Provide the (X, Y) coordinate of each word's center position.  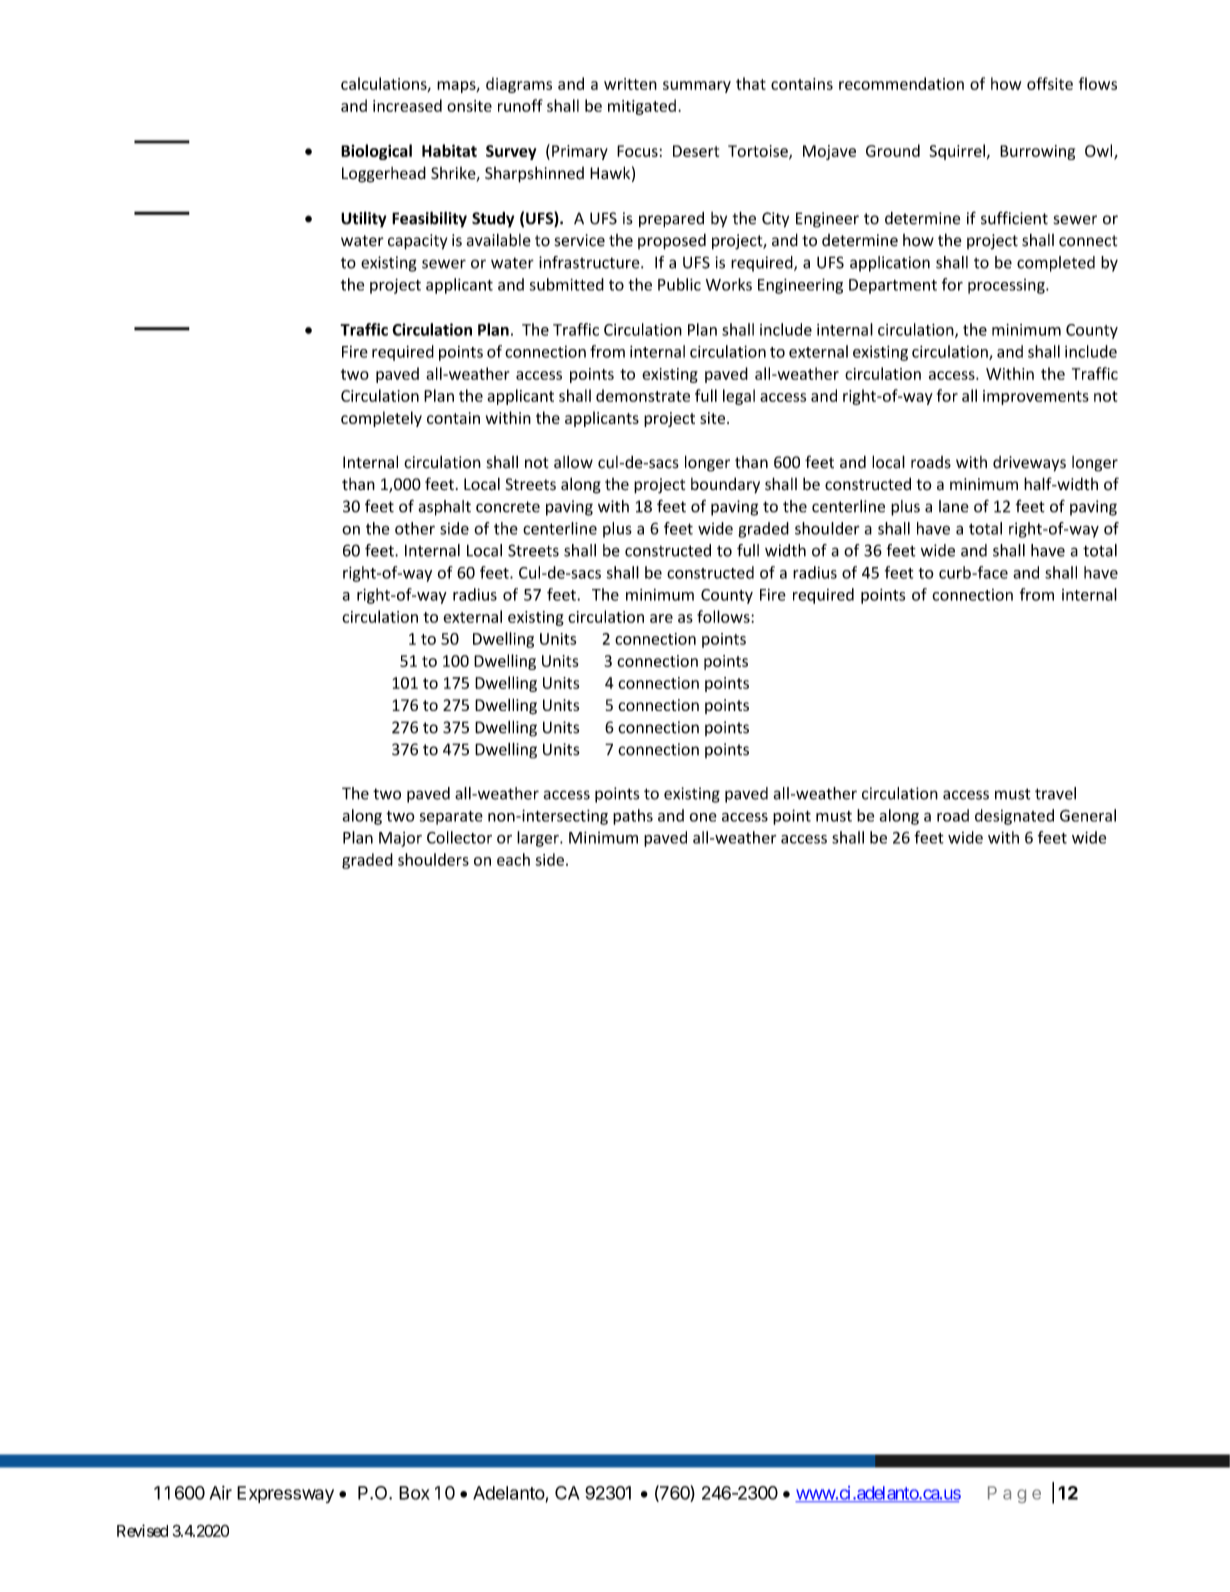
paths (633, 817)
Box (414, 1493)
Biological (376, 152)
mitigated (642, 107)
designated (1014, 817)
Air (220, 1493)
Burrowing (1037, 152)
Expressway (285, 1494)
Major (400, 839)
